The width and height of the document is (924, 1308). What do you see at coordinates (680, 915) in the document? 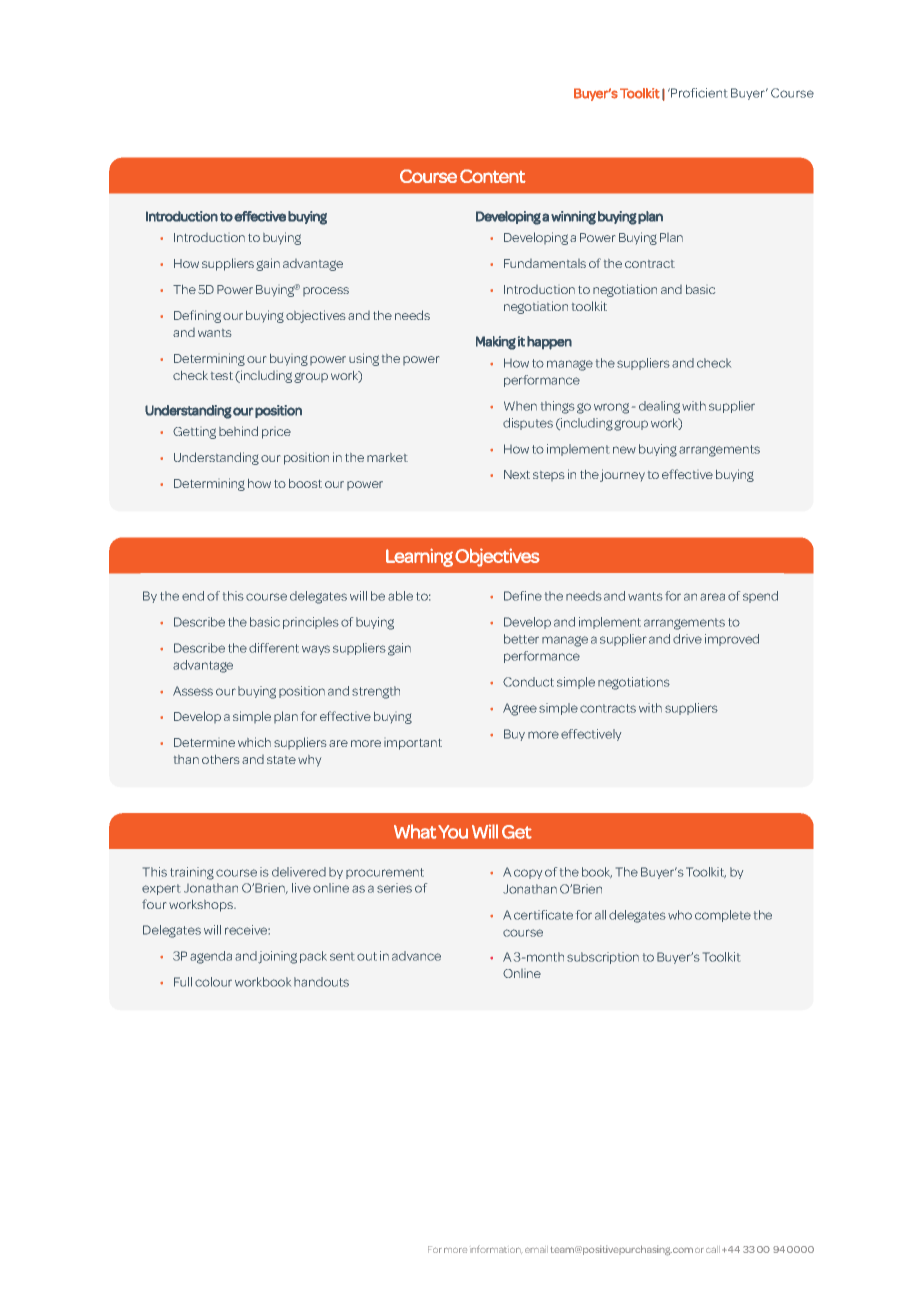
I see `who` at bounding box center [680, 915].
